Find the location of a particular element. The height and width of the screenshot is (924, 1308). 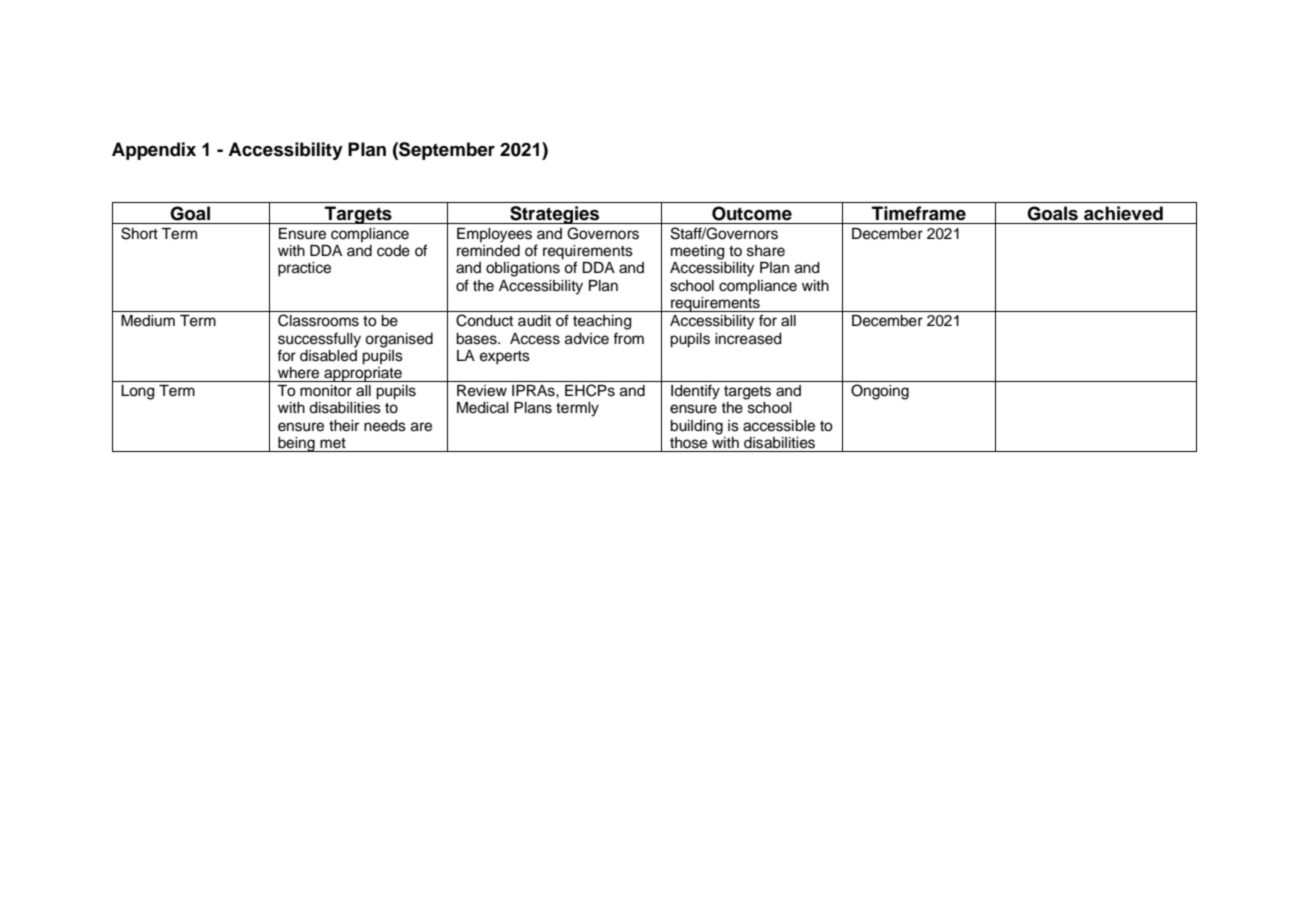

being is located at coordinates (296, 444).
